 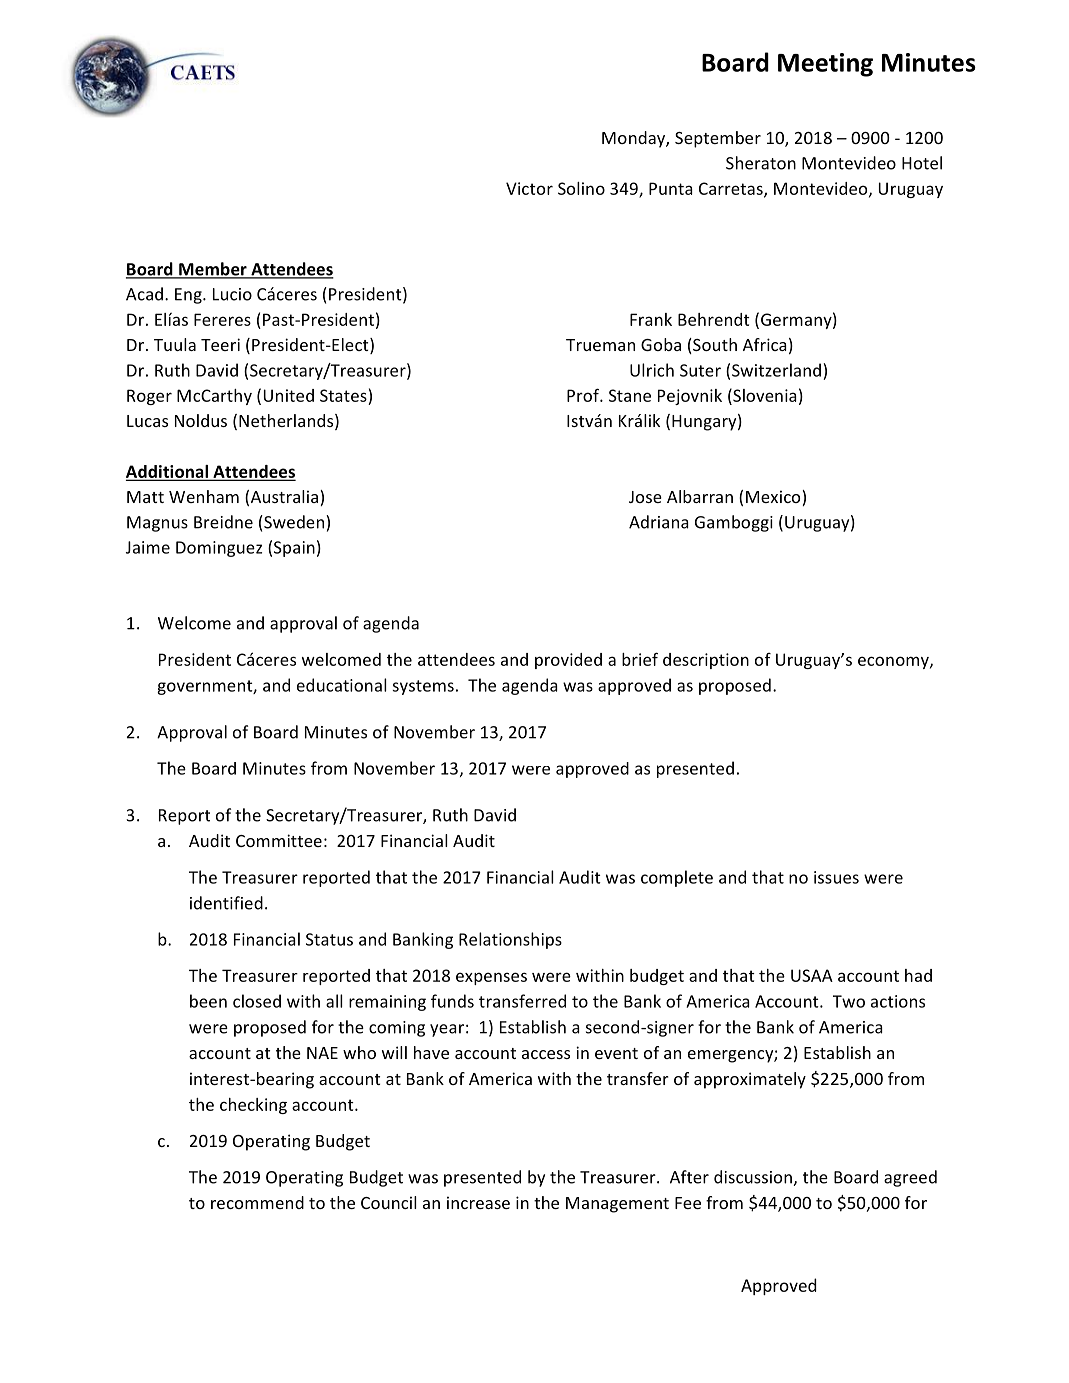 I want to click on United, so click(x=289, y=395).
